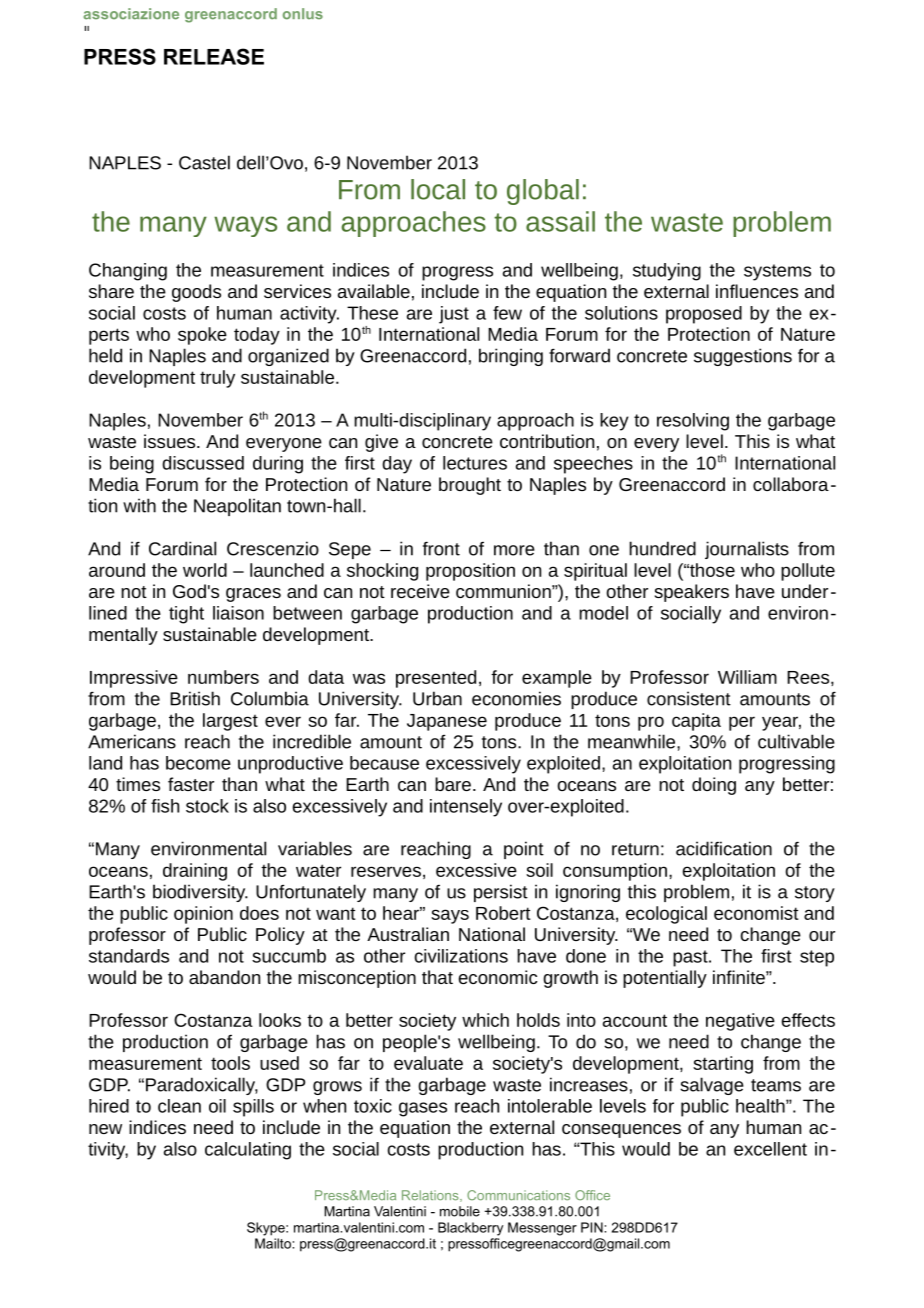 The image size is (924, 1308). I want to click on just, so click(454, 315).
